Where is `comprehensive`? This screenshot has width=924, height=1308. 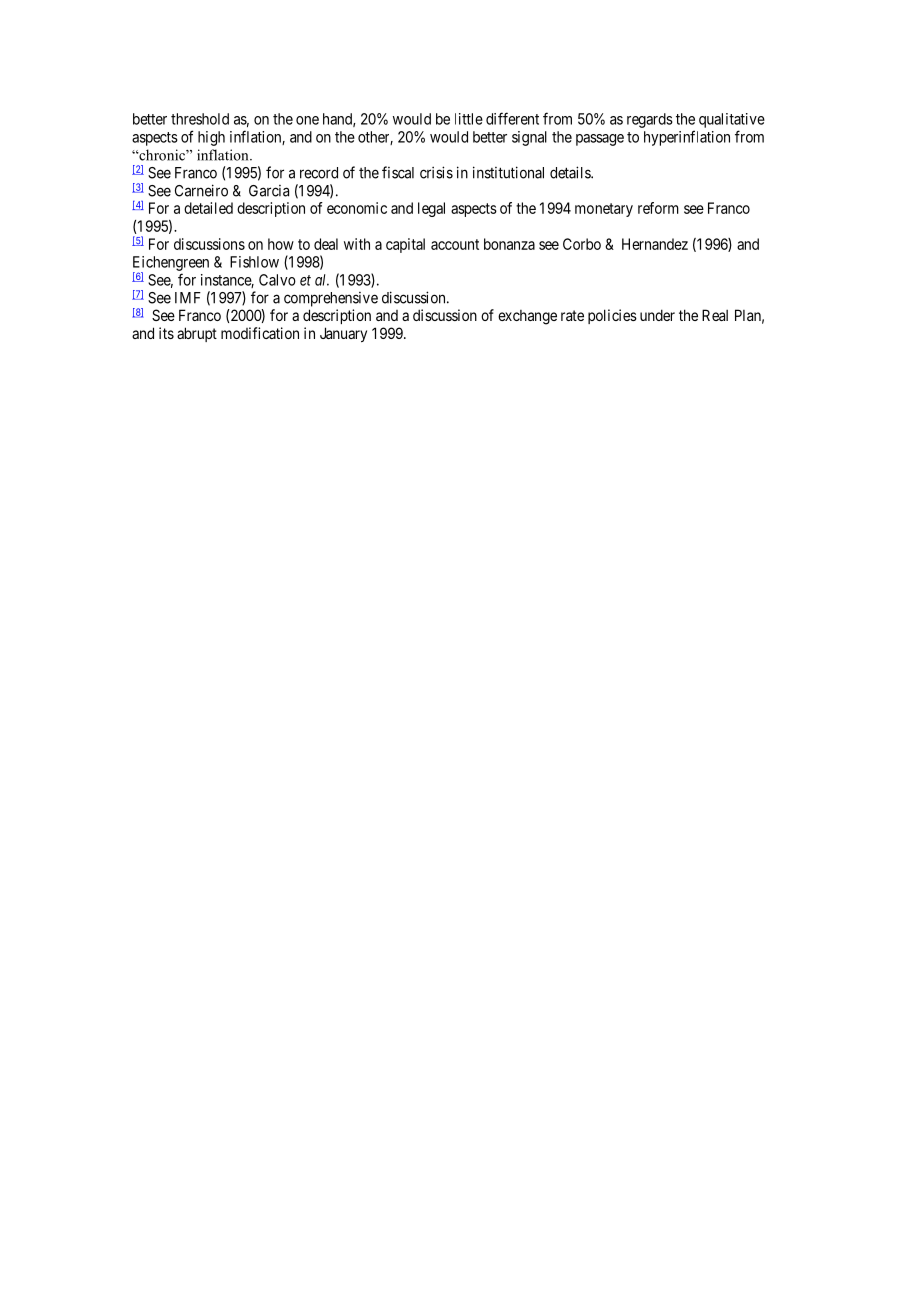
comprehensive is located at coordinates (331, 299).
